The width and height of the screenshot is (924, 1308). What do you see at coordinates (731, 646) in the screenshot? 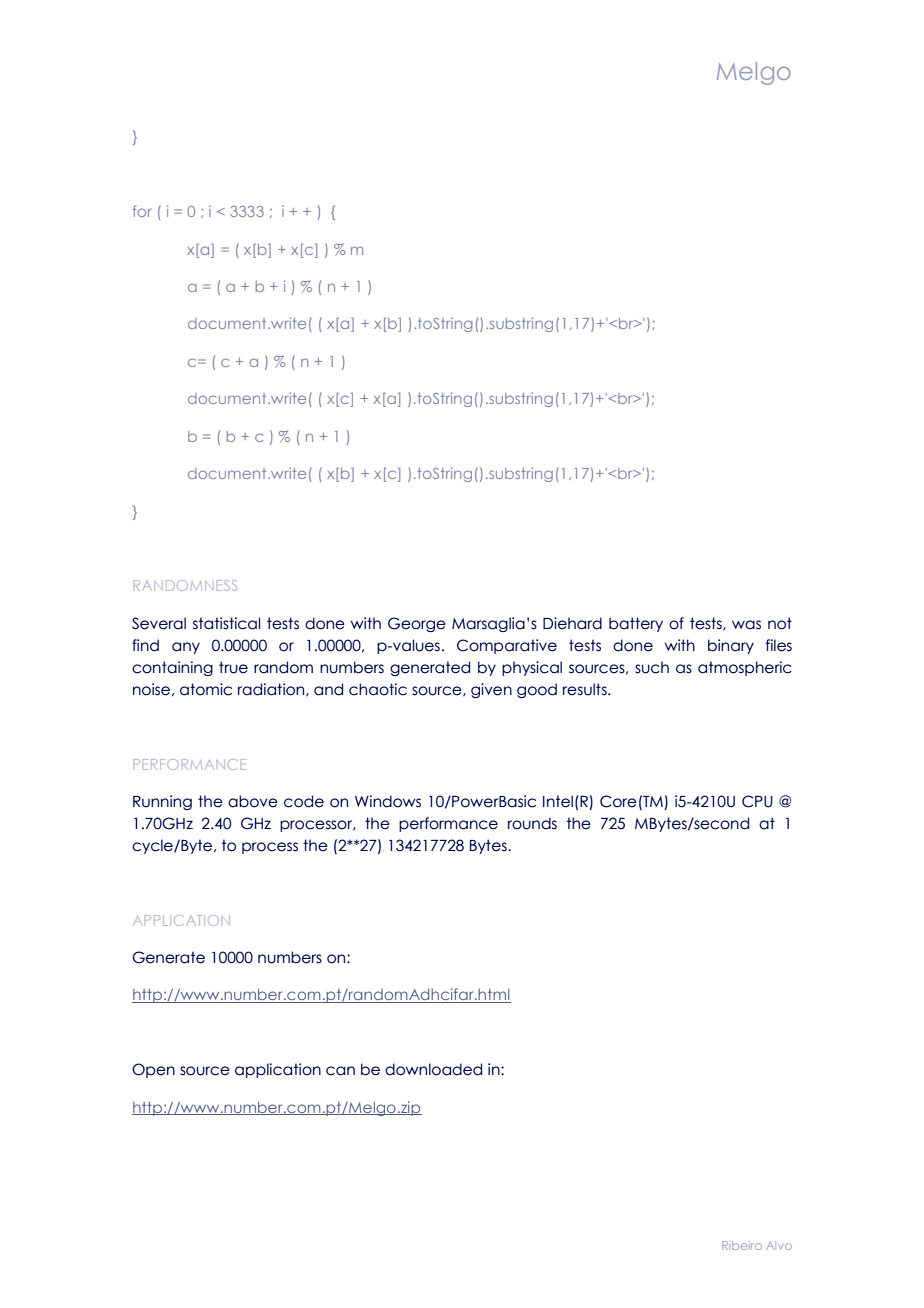
I see `binary` at bounding box center [731, 646].
